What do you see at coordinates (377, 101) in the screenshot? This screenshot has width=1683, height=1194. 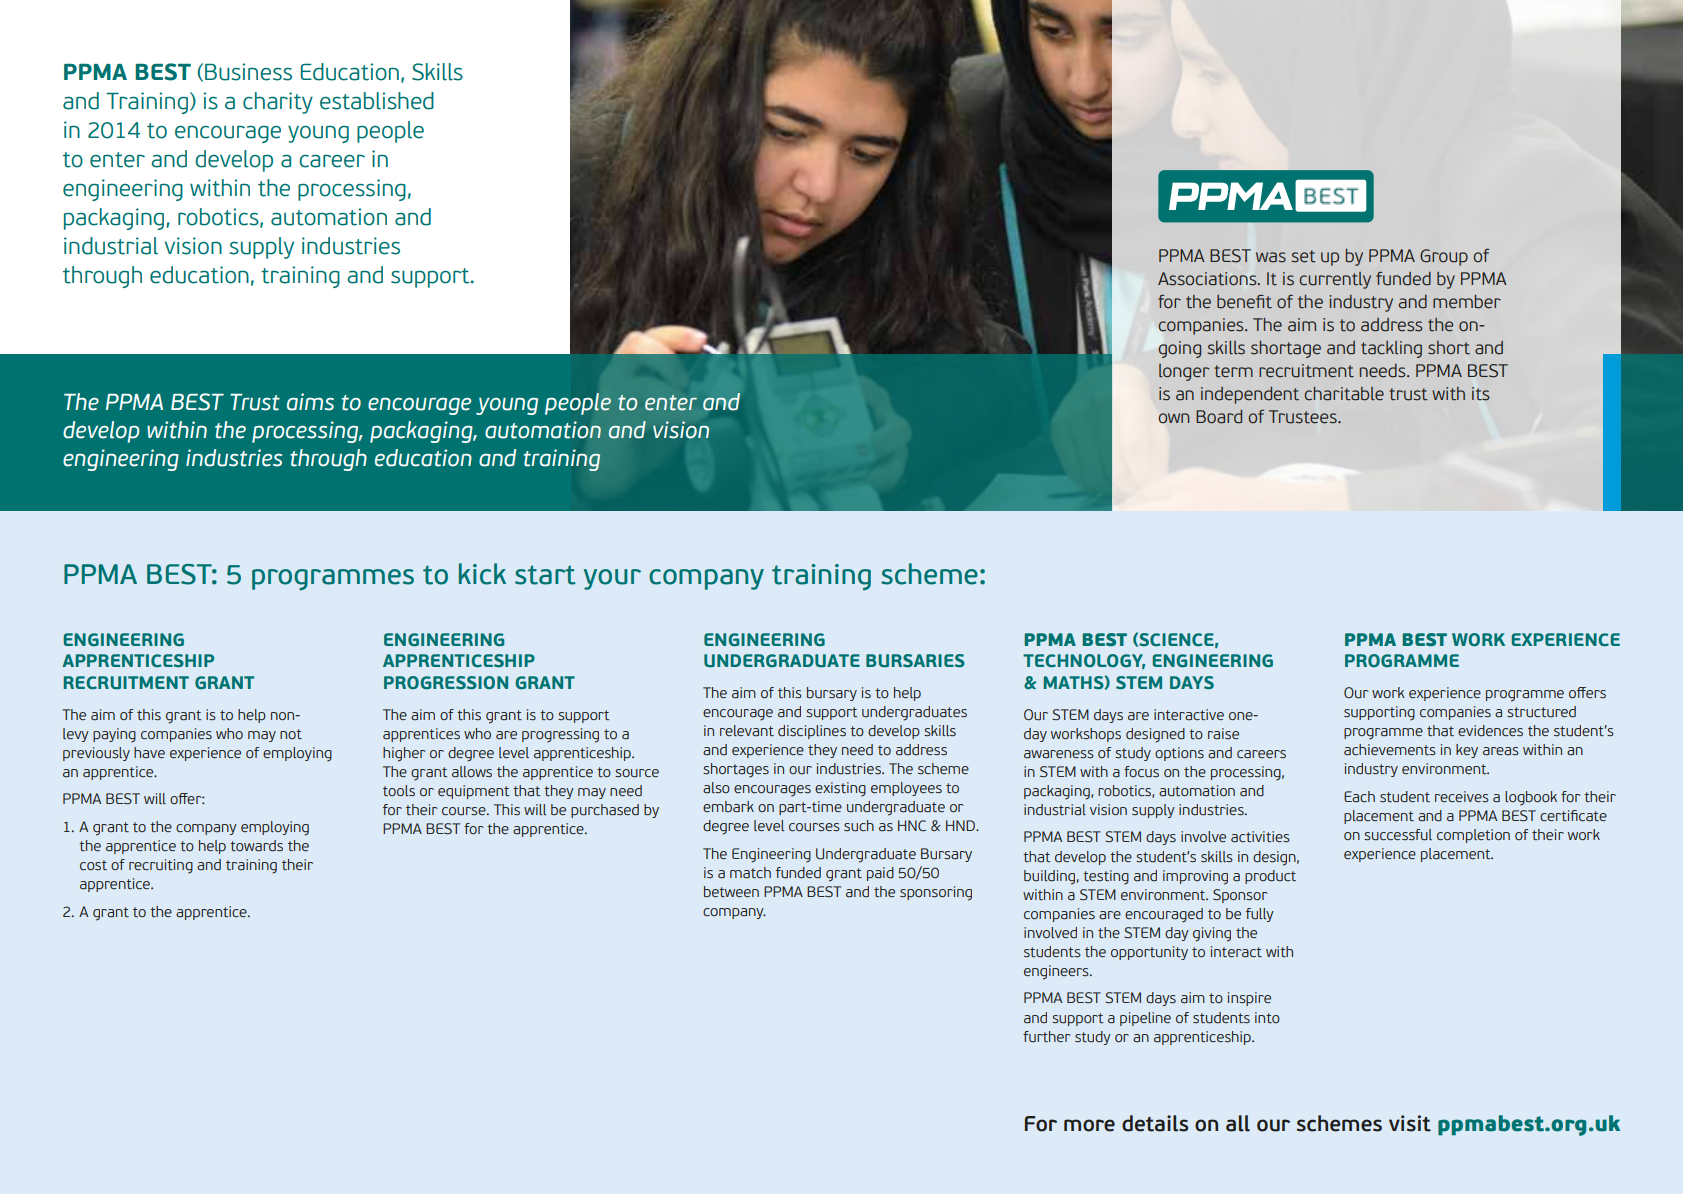 I see `established` at bounding box center [377, 101].
